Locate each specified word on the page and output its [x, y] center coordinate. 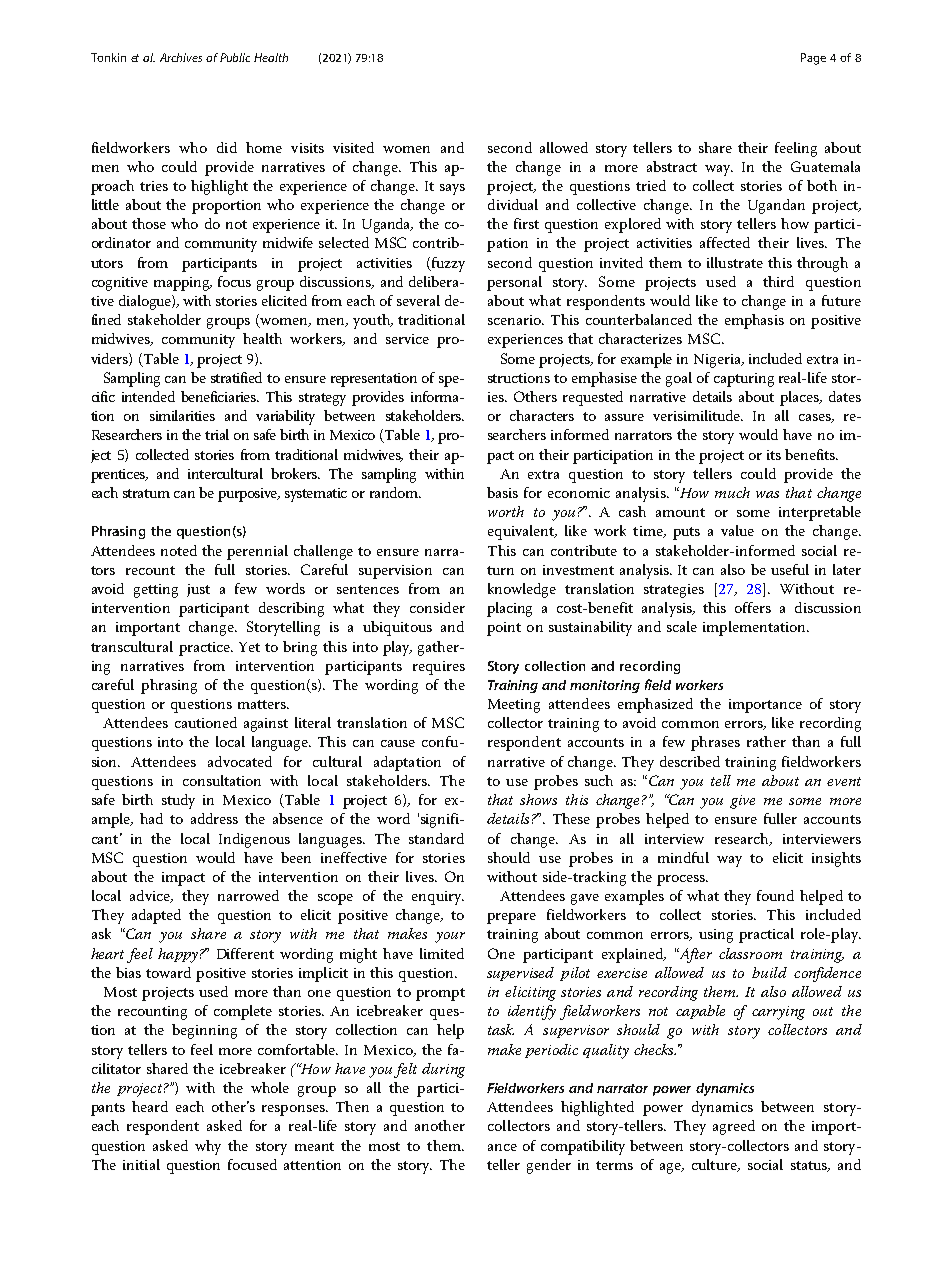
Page [813, 59]
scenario [515, 320]
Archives [181, 57]
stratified [236, 377]
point [504, 629]
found [775, 895]
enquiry [438, 898]
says [452, 189]
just [198, 590]
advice [151, 896]
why [208, 1147]
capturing [744, 380]
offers [753, 607]
